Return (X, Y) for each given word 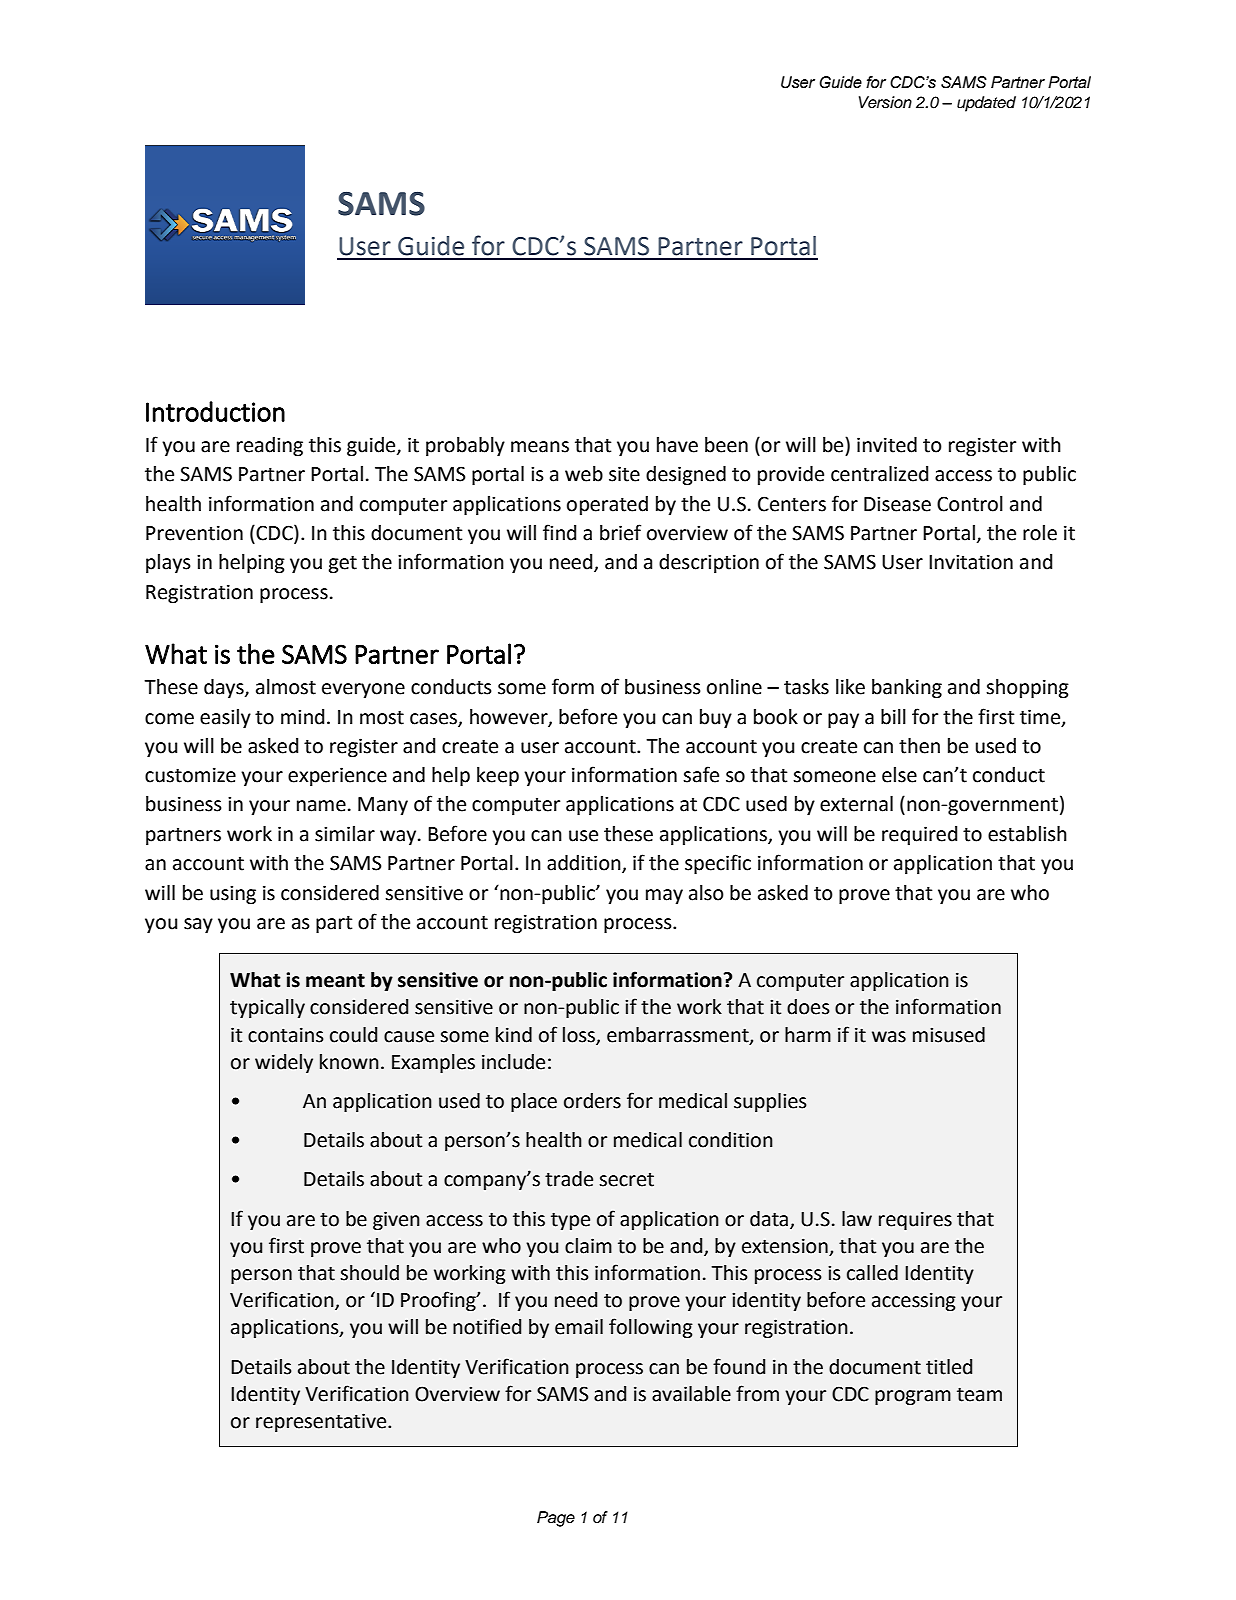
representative (322, 1422)
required (919, 835)
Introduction (215, 411)
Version (885, 102)
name (321, 806)
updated (986, 104)
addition (585, 864)
